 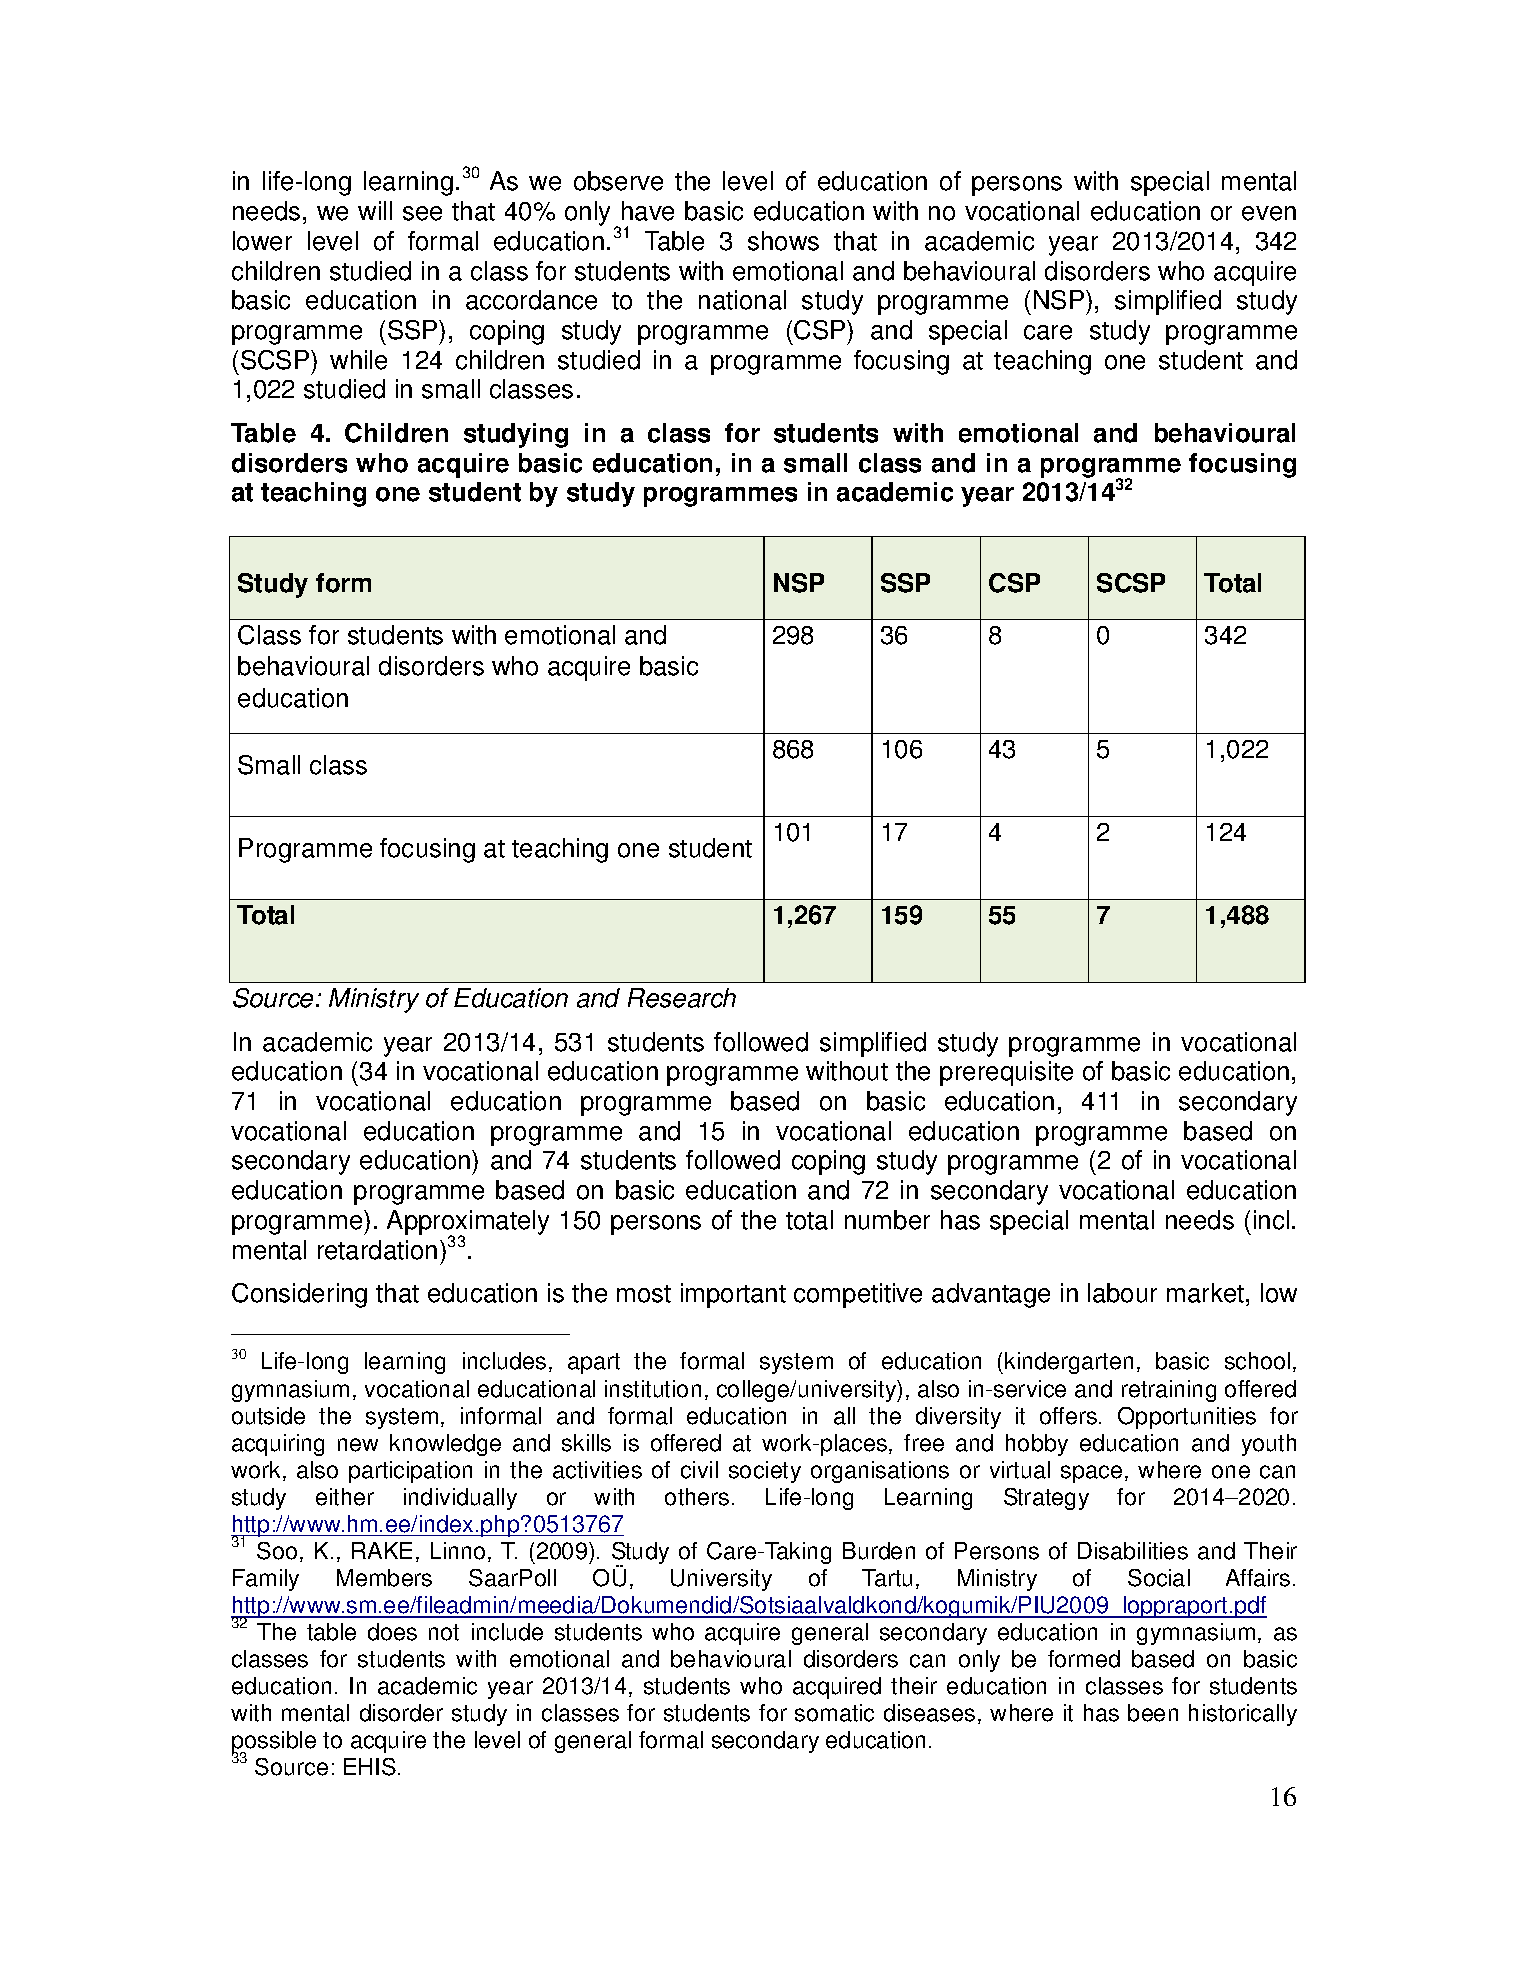 I want to click on somatic, so click(x=834, y=1713).
